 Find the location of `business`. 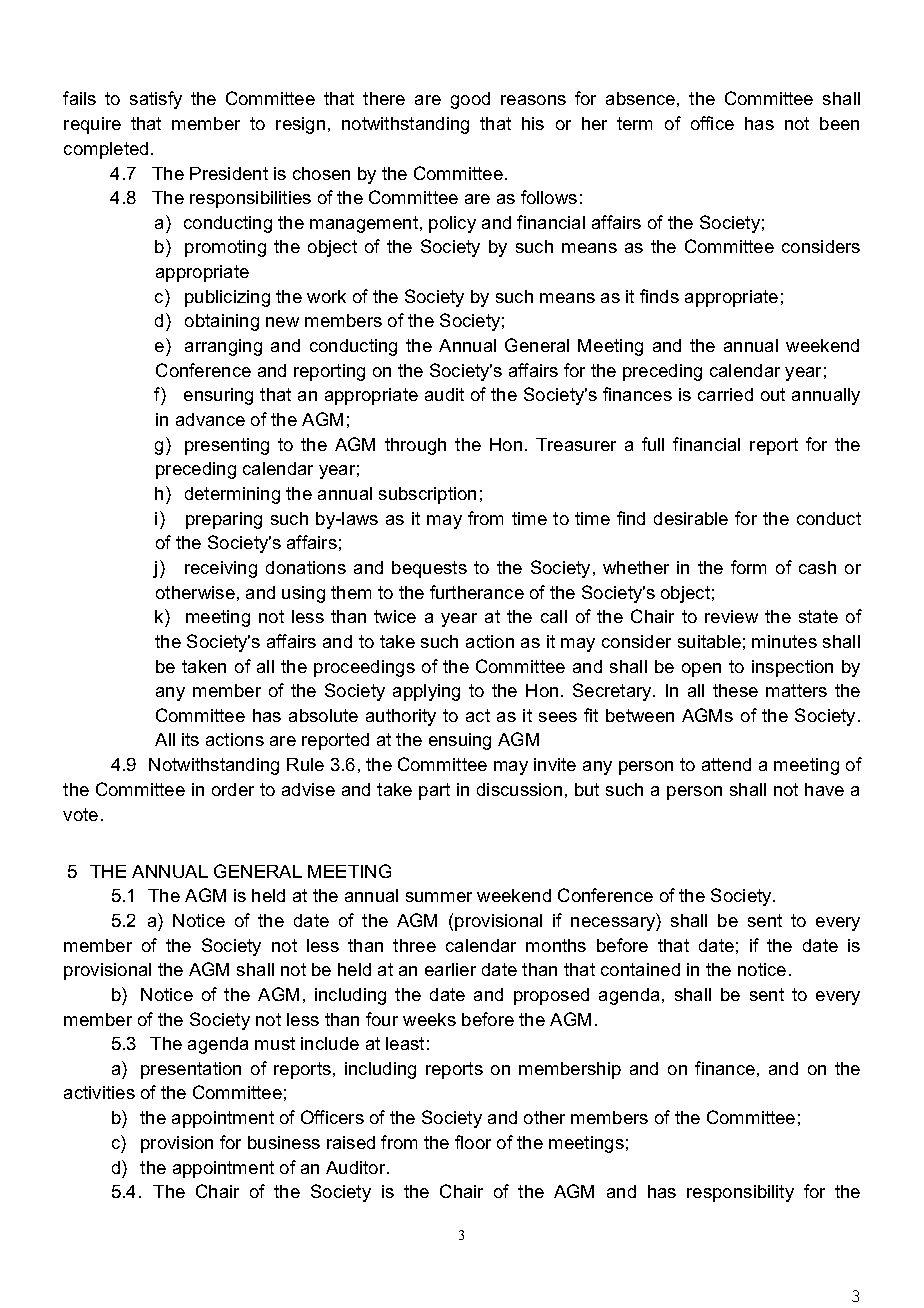

business is located at coordinates (284, 1142).
